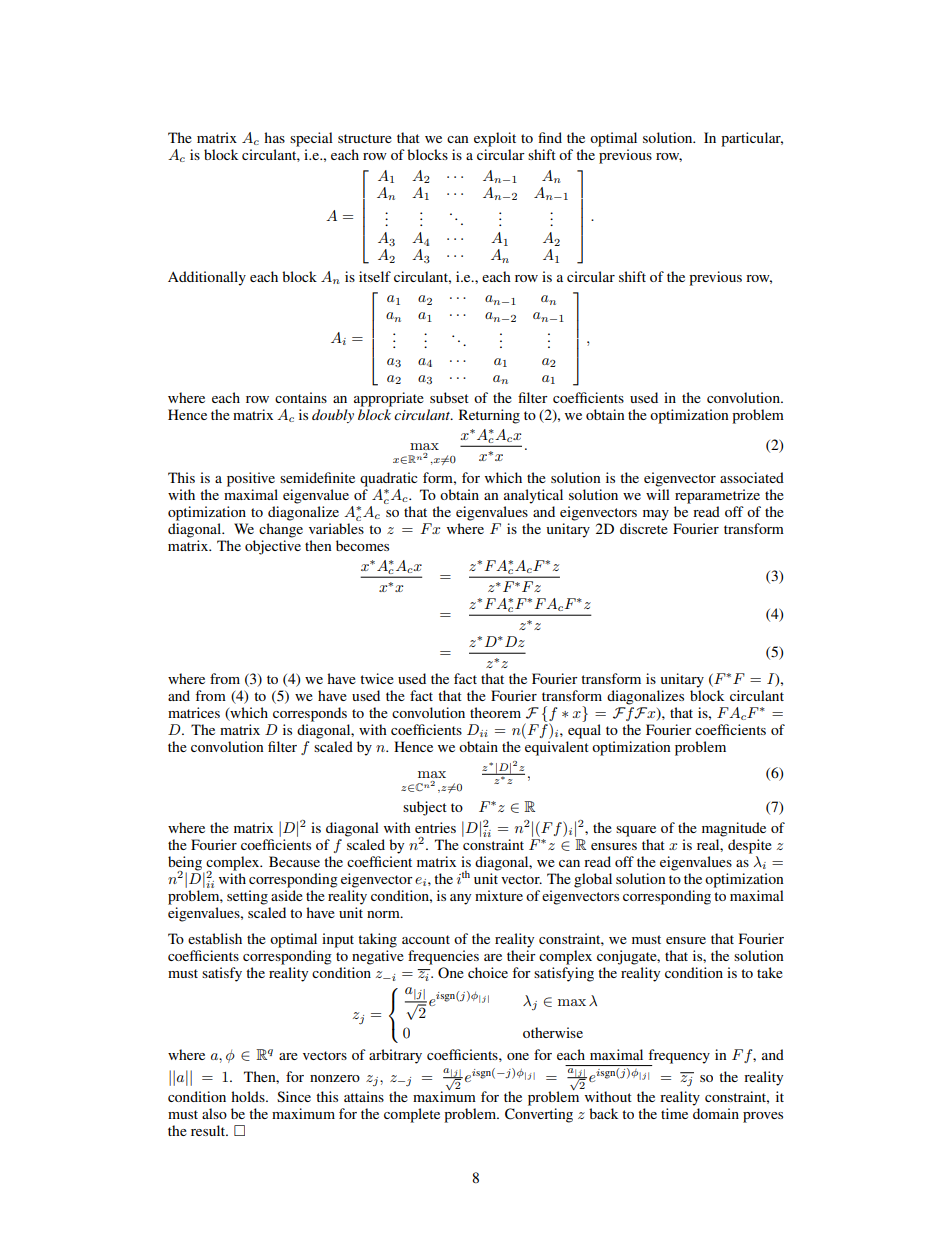  Describe the element at coordinates (644, 528) in the document. I see `discrete` at that location.
